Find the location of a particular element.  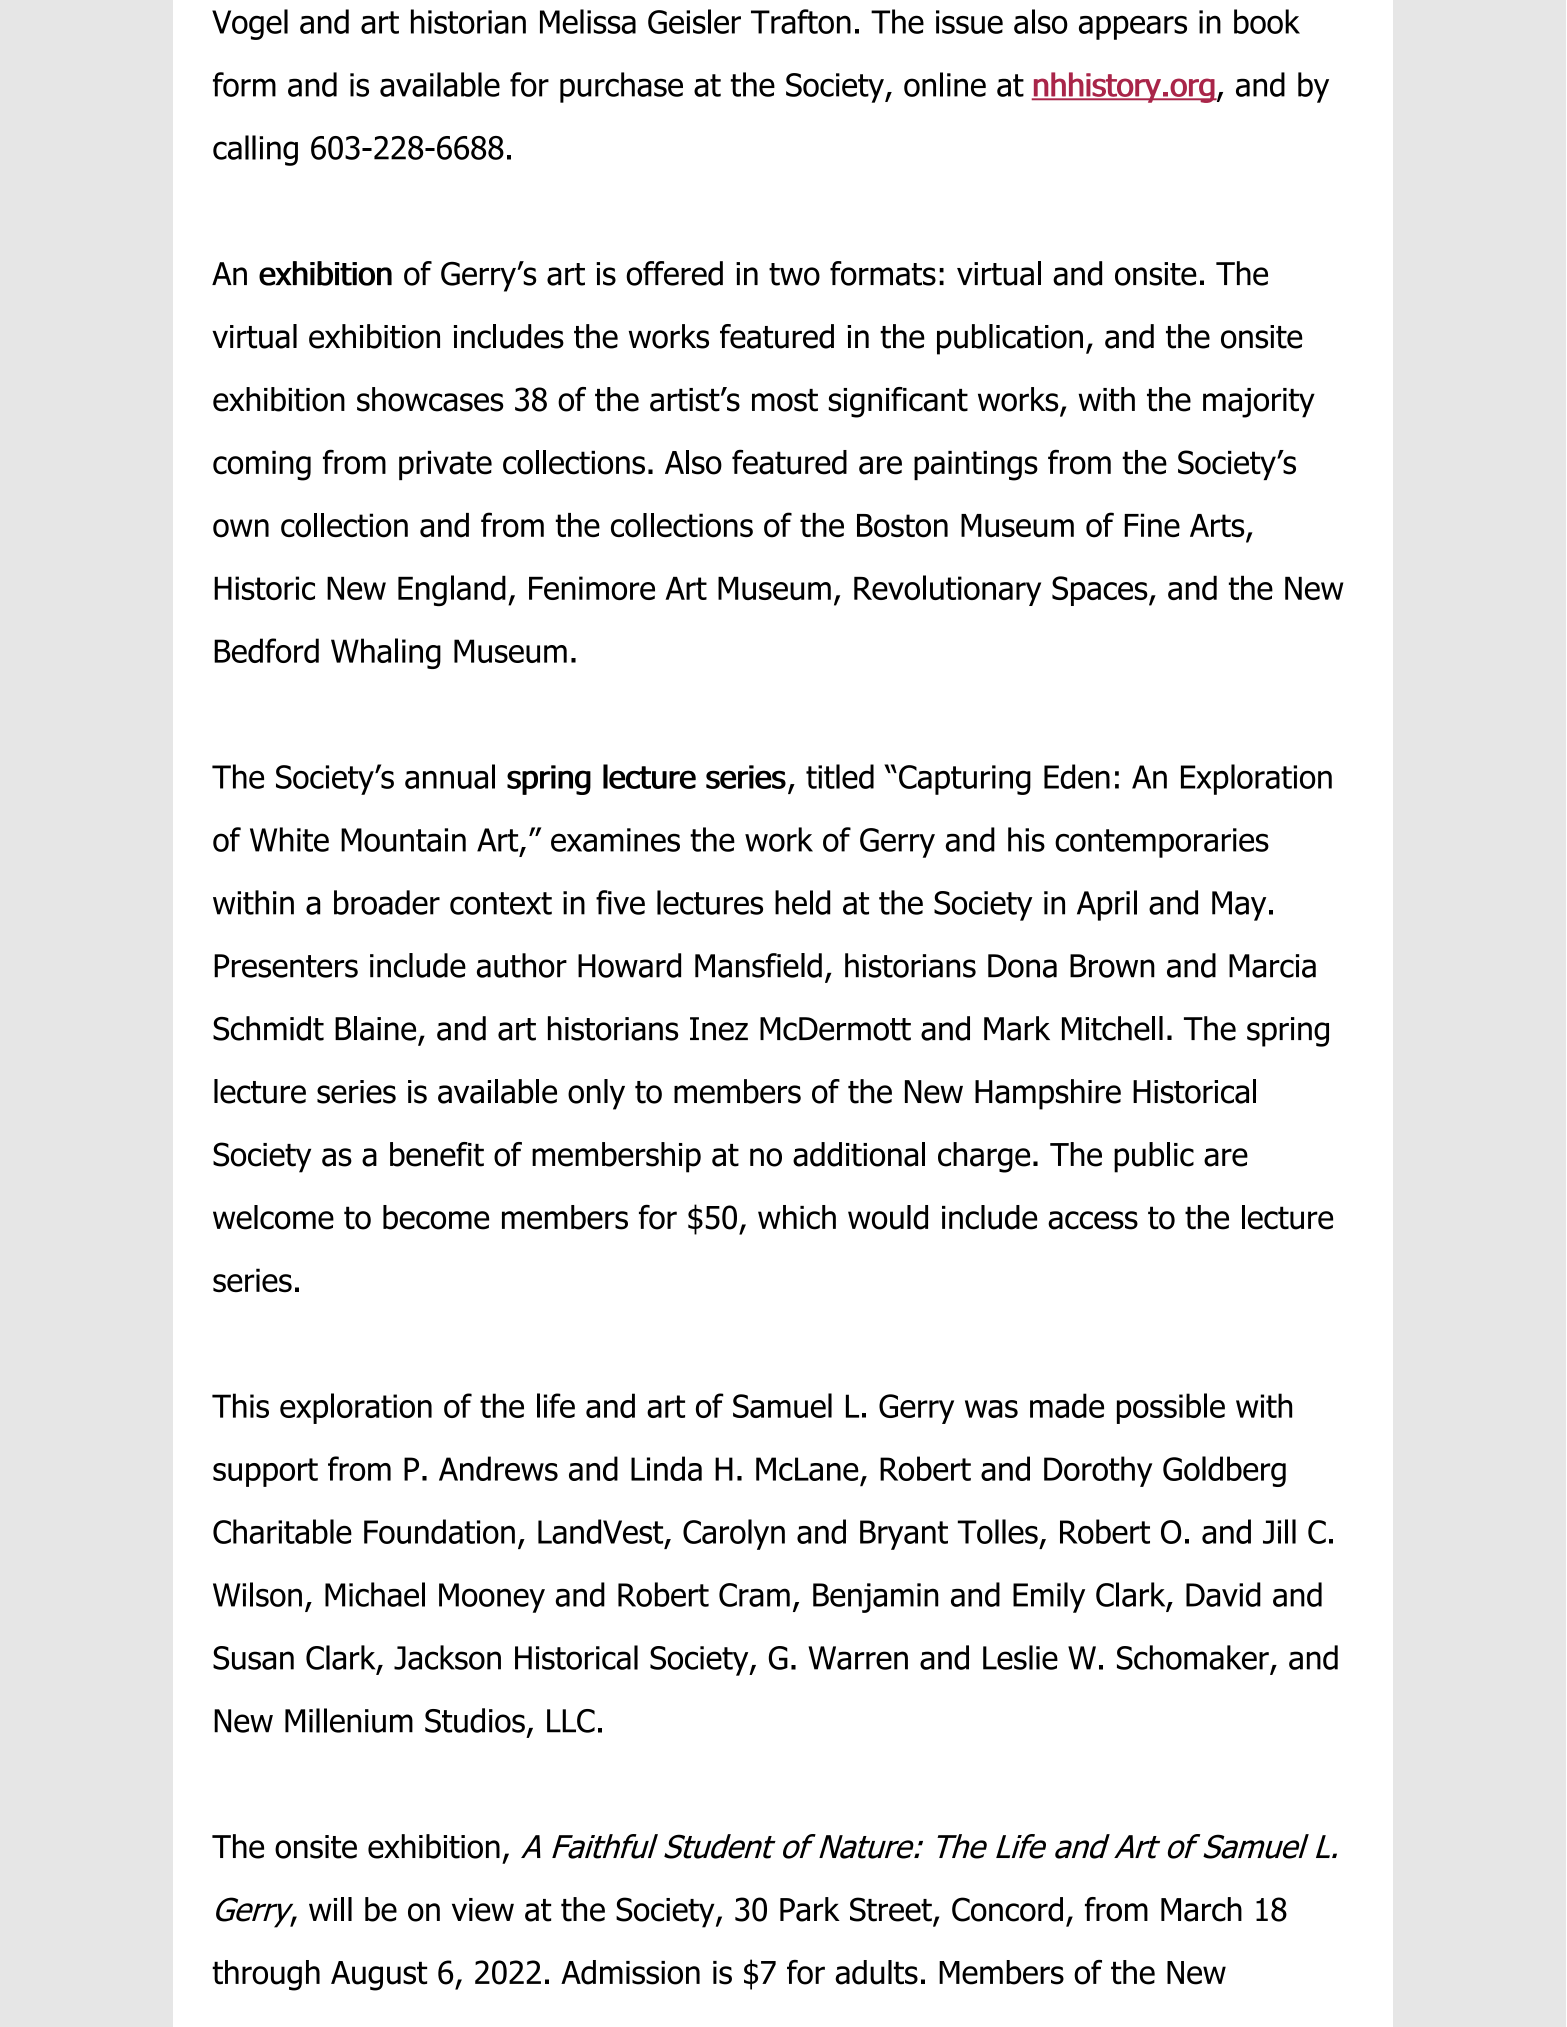

Fine is located at coordinates (1152, 525).
